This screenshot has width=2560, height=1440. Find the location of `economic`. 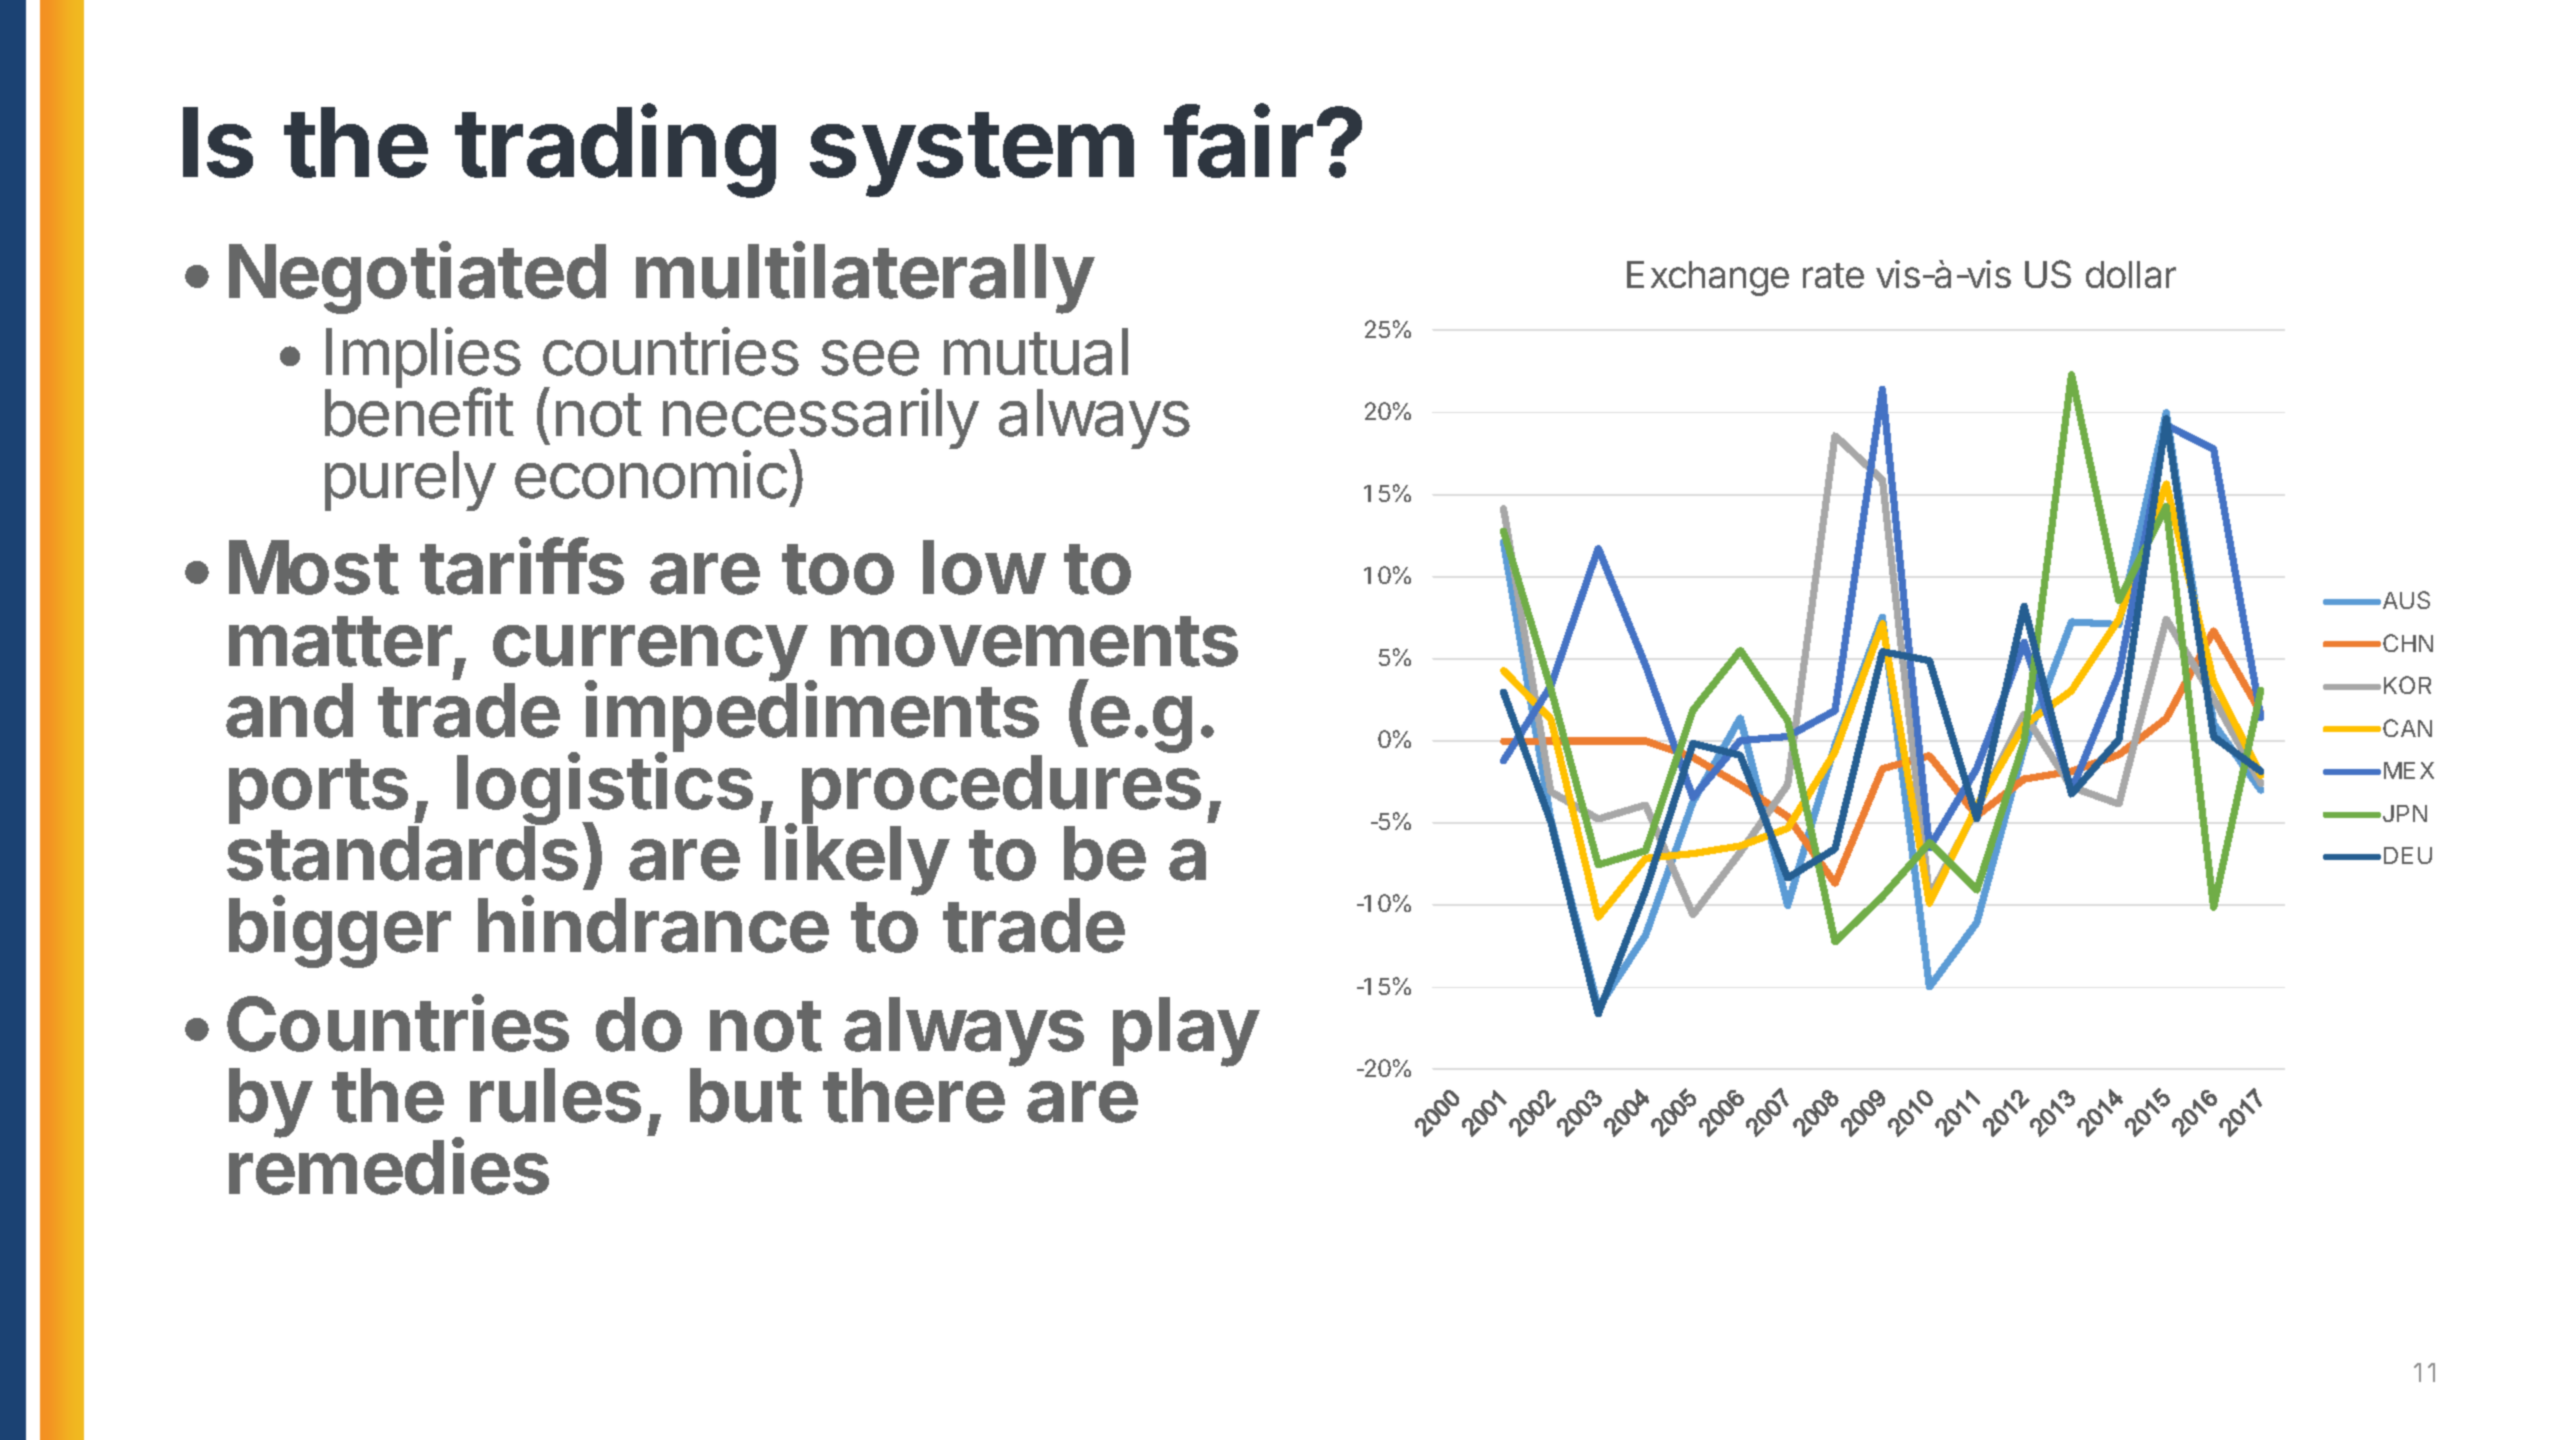

economic is located at coordinates (651, 474).
